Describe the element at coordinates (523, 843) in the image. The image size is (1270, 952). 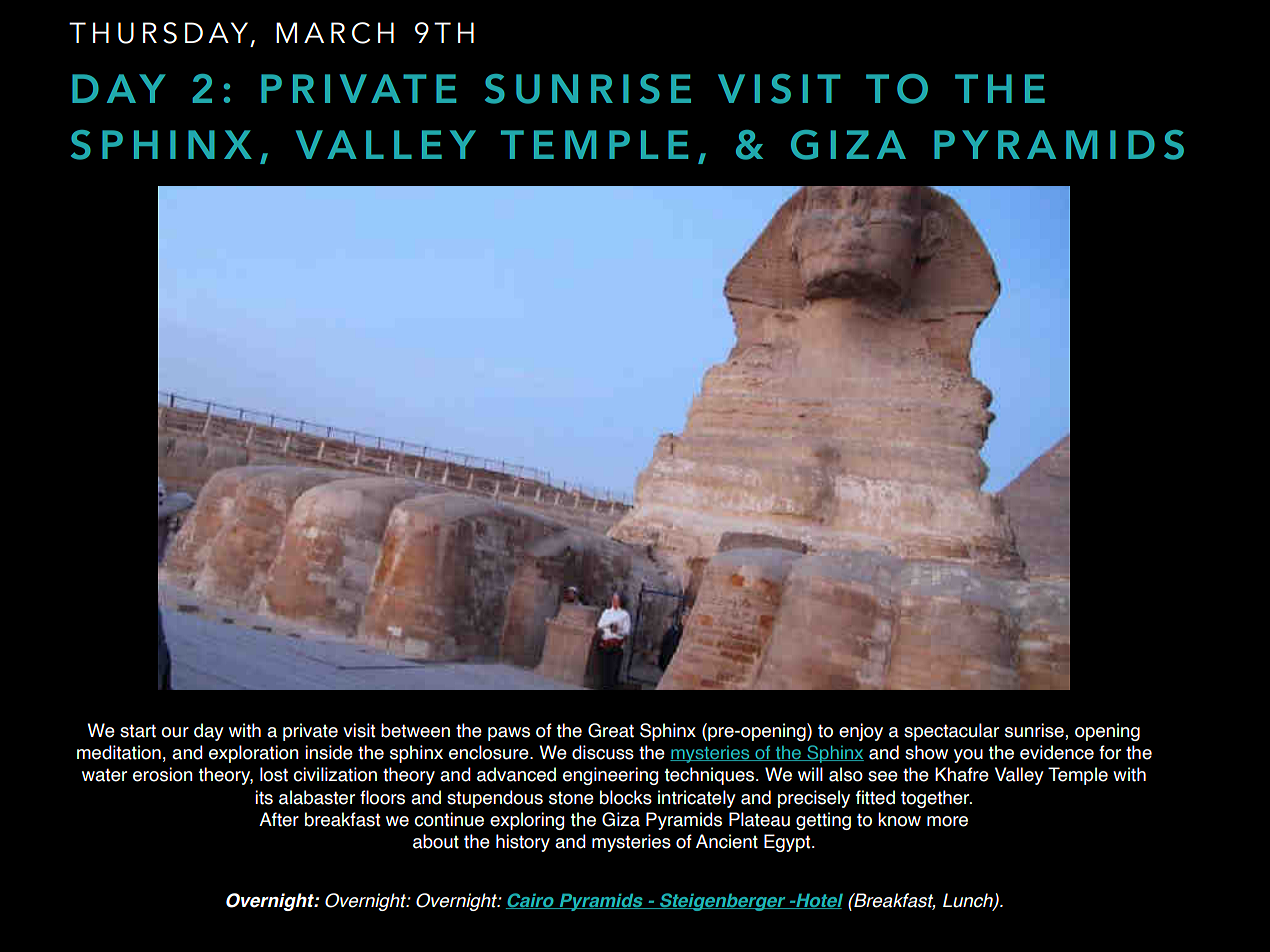
I see `history` at that location.
